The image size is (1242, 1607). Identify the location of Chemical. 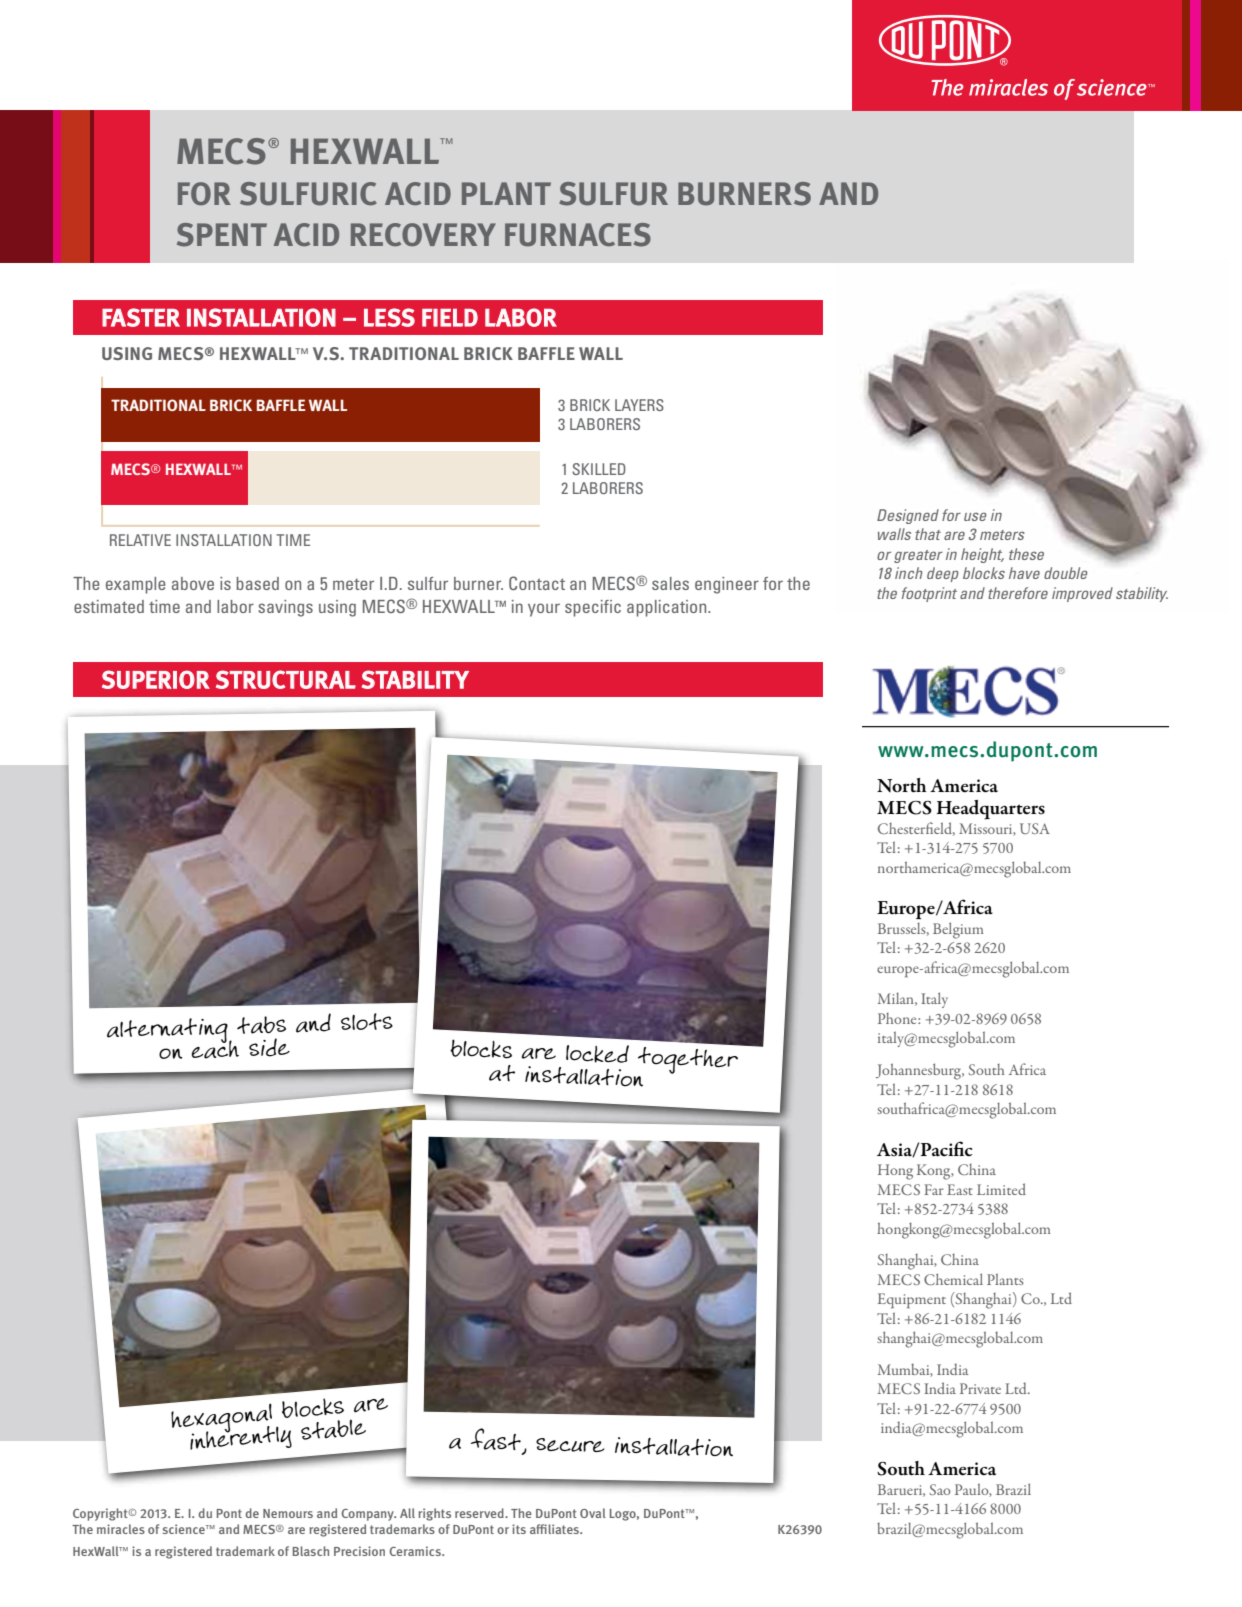
(953, 1279).
